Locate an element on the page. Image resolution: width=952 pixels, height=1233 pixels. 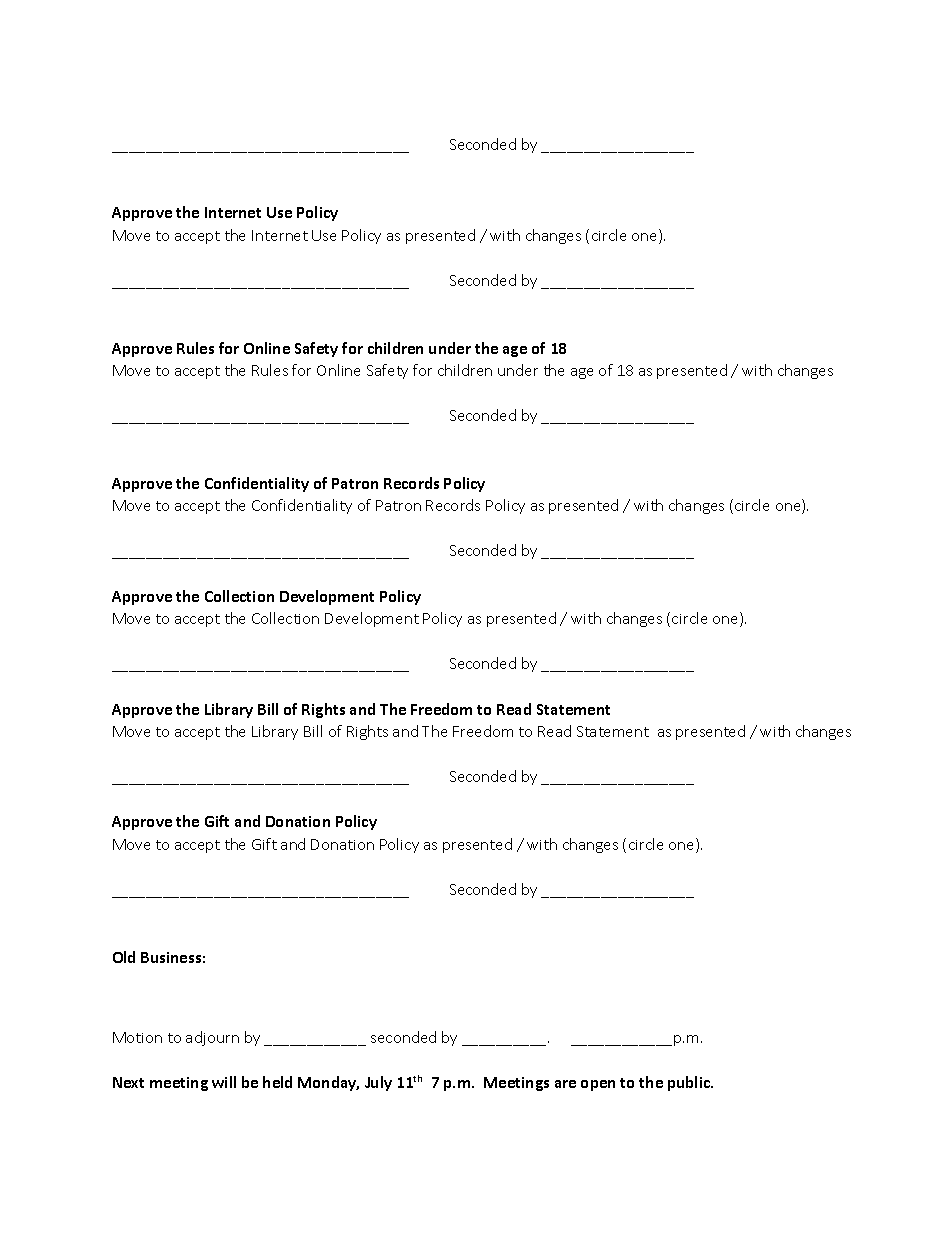
Monday is located at coordinates (328, 1083).
